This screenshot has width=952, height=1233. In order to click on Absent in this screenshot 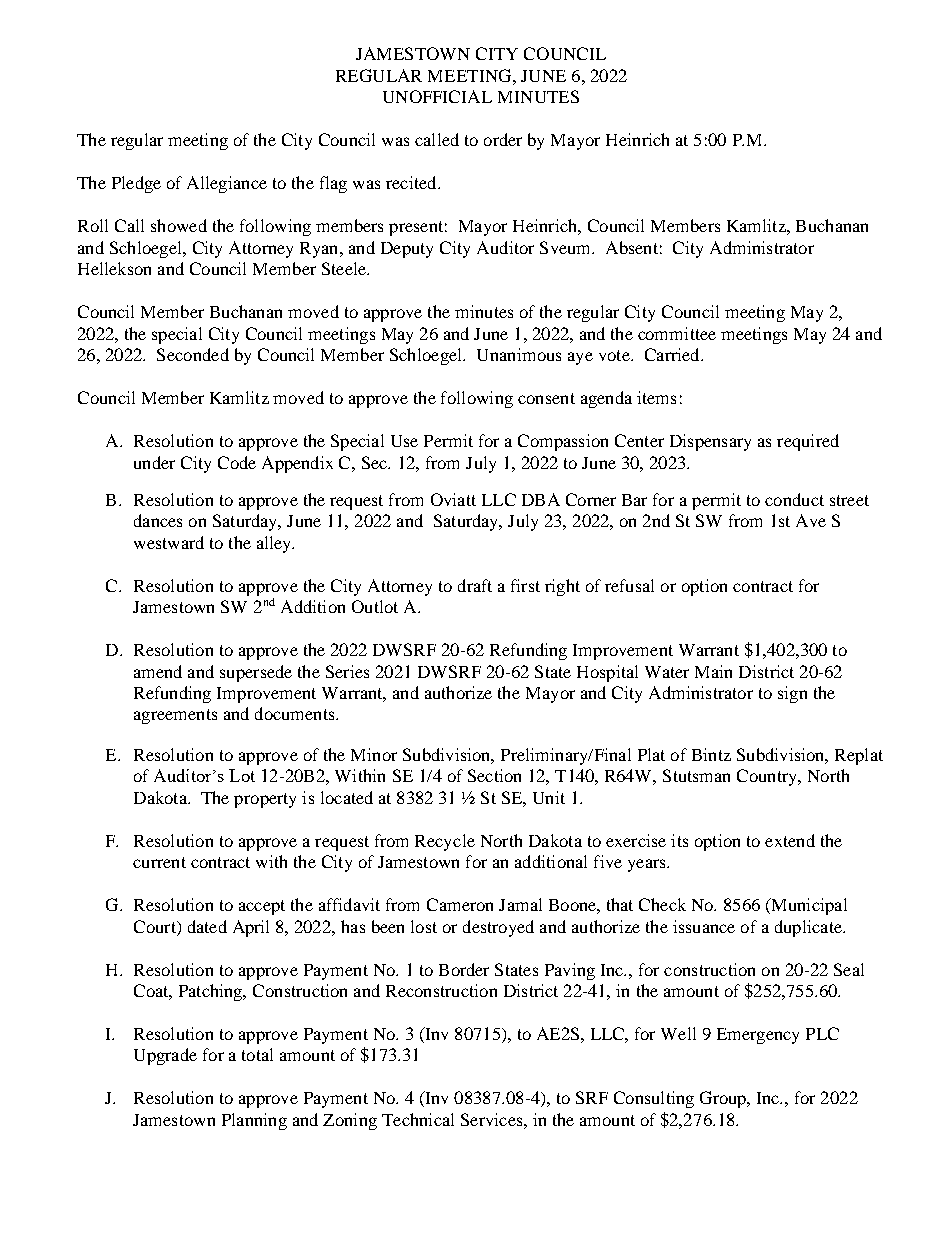, I will do `click(632, 247)`.
